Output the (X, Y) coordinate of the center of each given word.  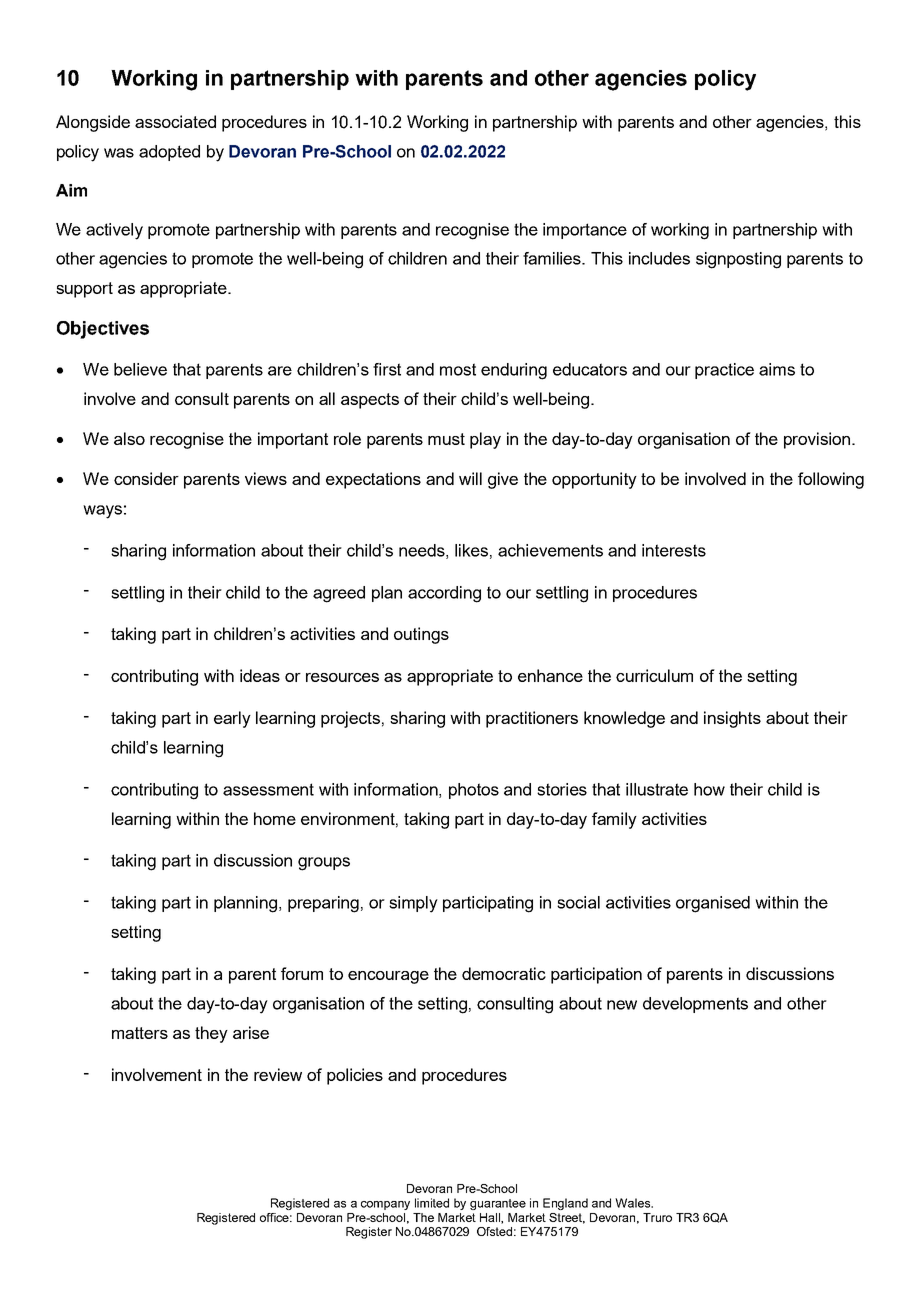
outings (421, 635)
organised (713, 904)
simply (413, 904)
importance (585, 231)
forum (302, 973)
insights (732, 719)
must (446, 439)
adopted (169, 153)
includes (659, 258)
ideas (260, 675)
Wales (633, 1203)
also (129, 438)
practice (724, 371)
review (278, 1074)
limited (432, 1203)
